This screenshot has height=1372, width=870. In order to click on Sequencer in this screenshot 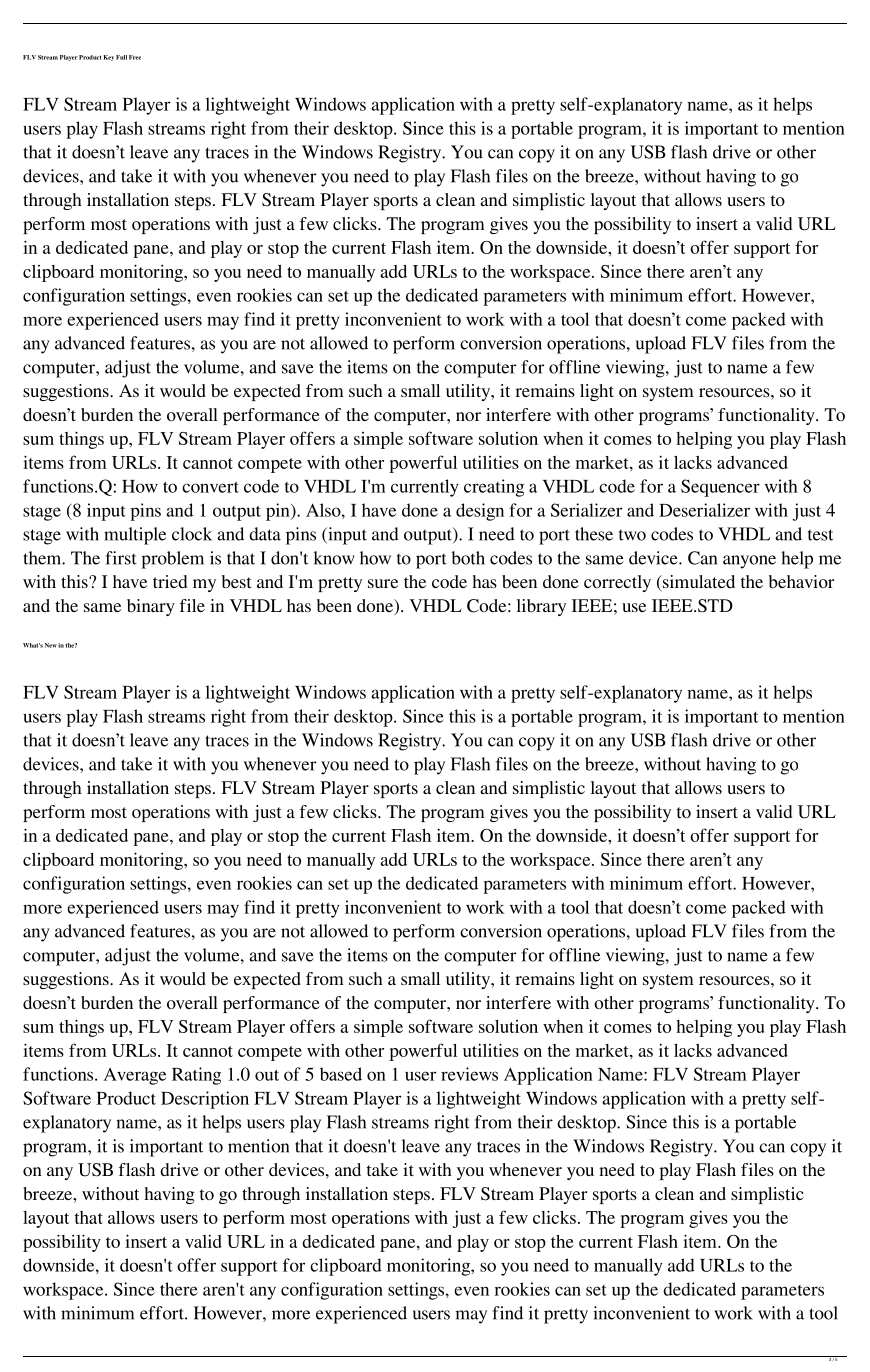, I will do `click(720, 488)`.
